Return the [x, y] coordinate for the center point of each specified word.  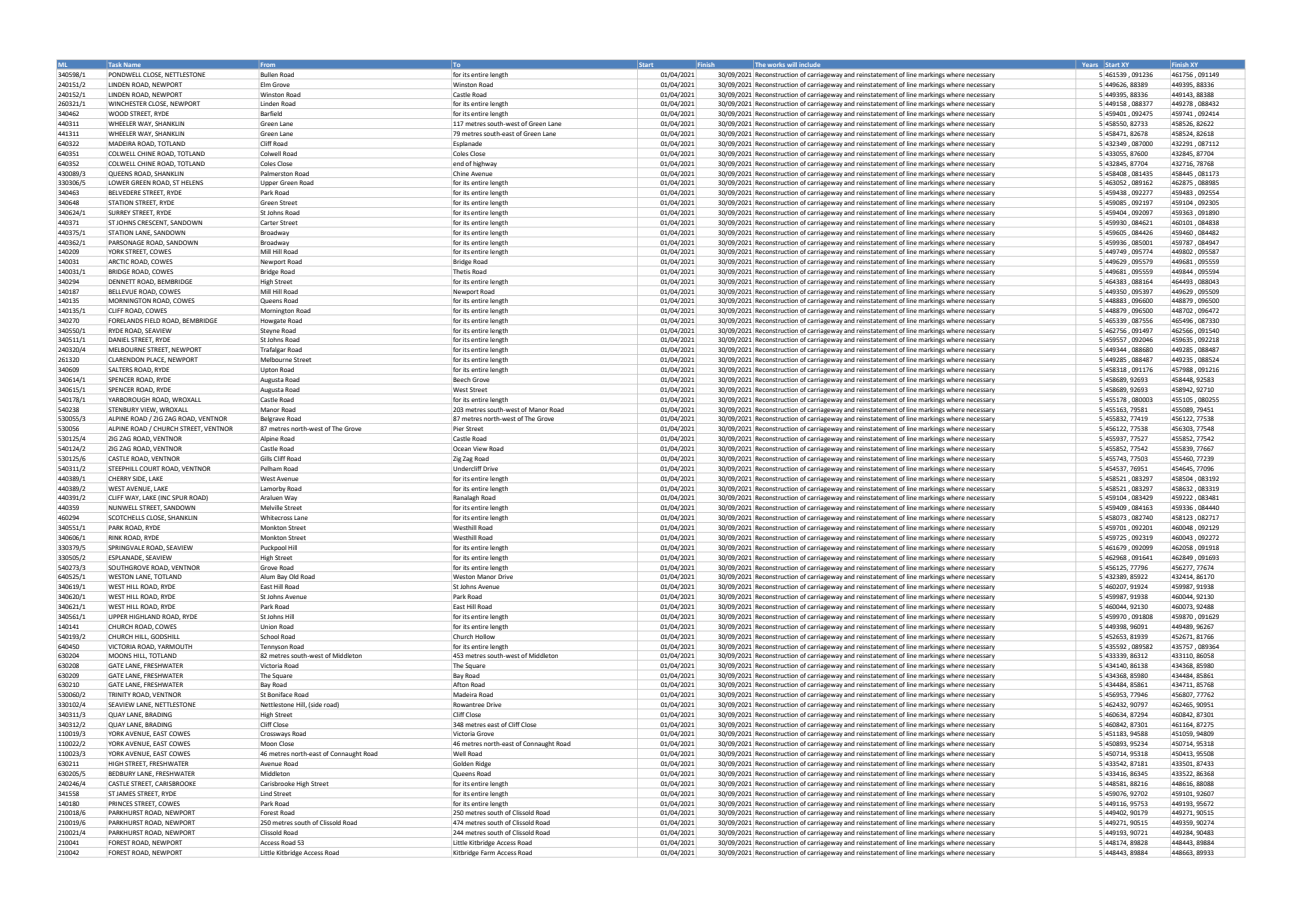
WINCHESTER [126, 105]
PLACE [156, 360]
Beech [461, 379]
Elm [266, 84]
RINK [115, 537]
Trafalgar [273, 351]
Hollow [485, 636]
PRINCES [121, 803]
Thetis [461, 271]
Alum [266, 578]
